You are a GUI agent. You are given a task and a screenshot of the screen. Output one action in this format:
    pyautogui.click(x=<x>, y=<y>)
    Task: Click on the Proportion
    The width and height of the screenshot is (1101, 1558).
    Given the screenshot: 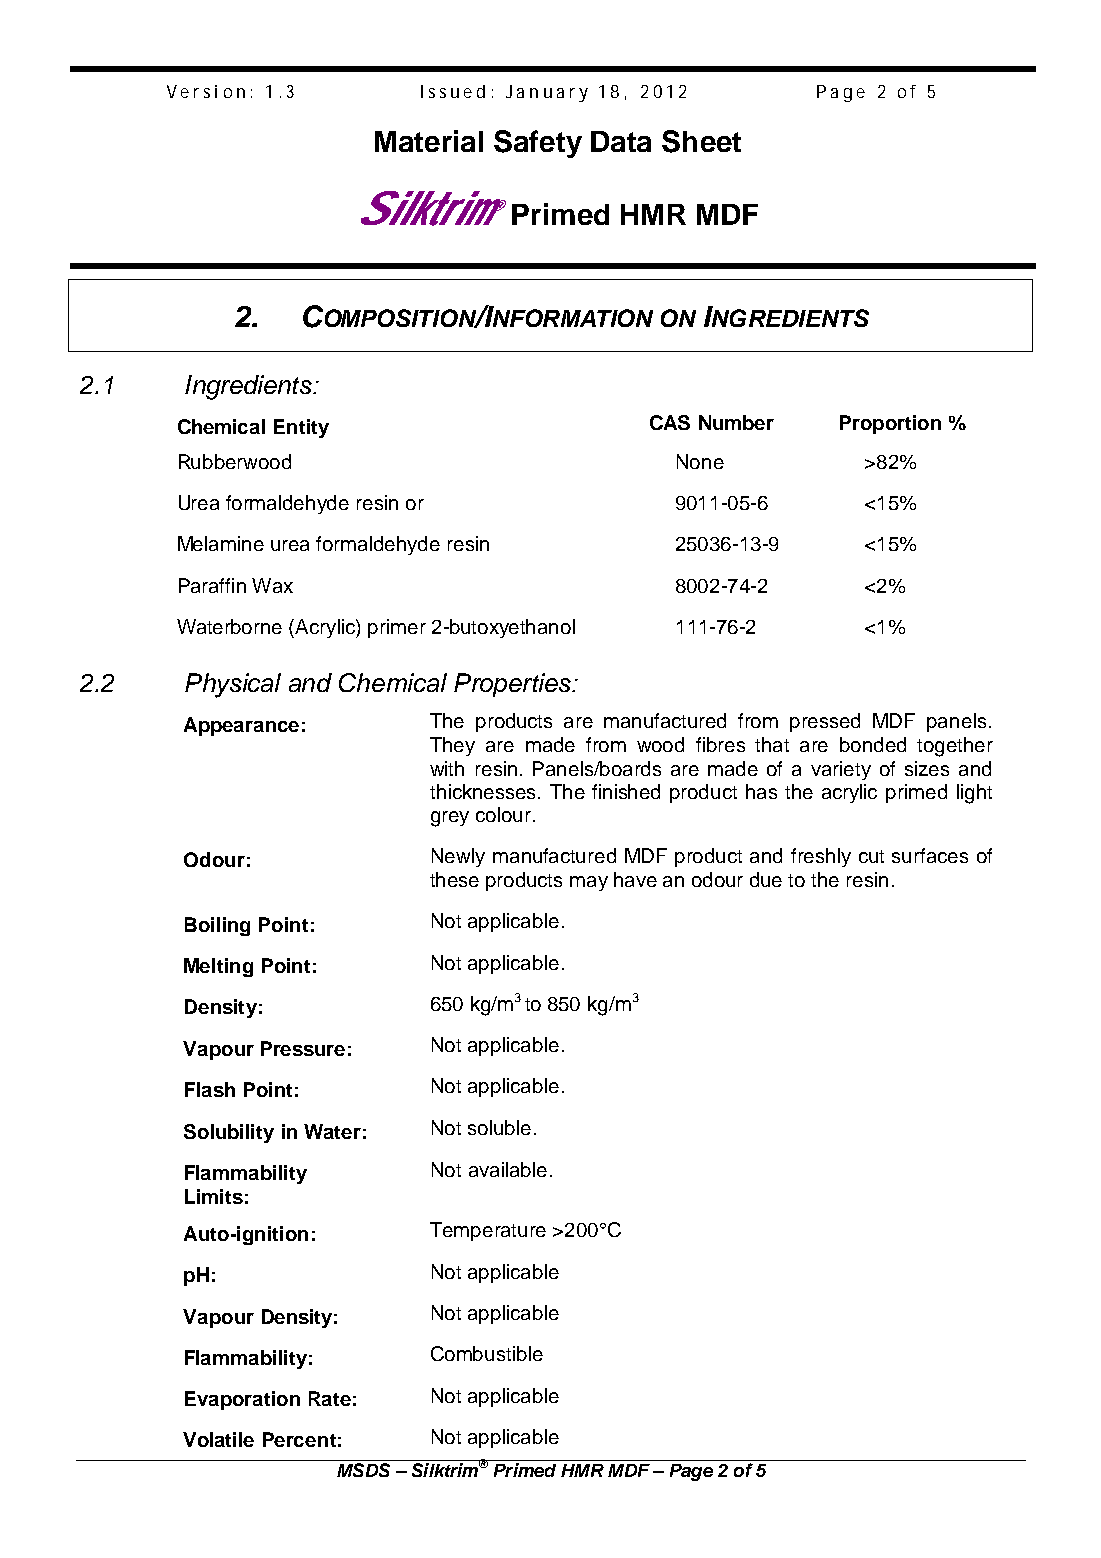 What is the action you would take?
    pyautogui.click(x=890, y=424)
